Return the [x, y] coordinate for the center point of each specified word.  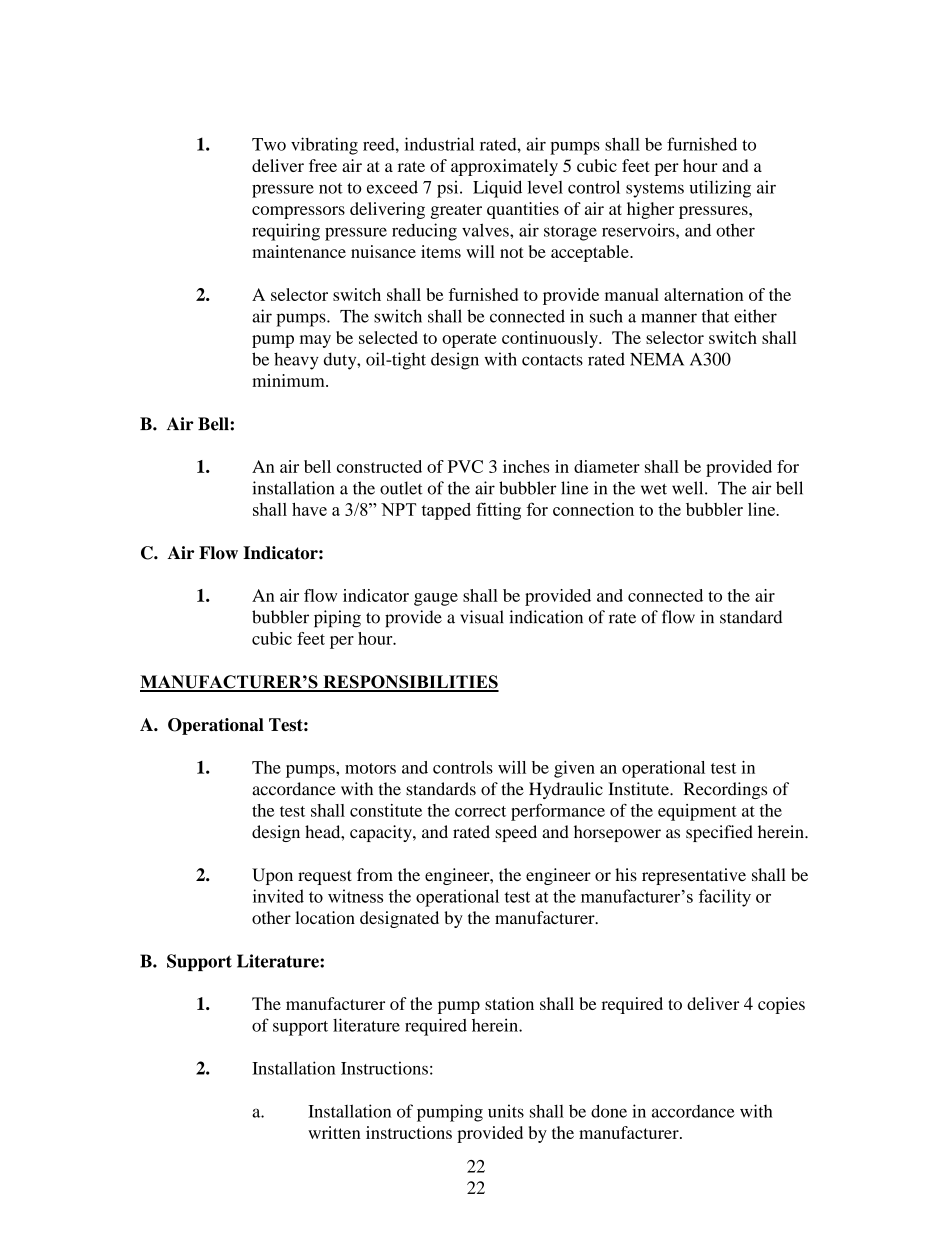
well [689, 488]
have [309, 509]
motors [370, 768]
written [334, 1132]
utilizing [720, 189]
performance [558, 812]
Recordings [725, 790]
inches [526, 466]
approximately [504, 167]
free [323, 165]
